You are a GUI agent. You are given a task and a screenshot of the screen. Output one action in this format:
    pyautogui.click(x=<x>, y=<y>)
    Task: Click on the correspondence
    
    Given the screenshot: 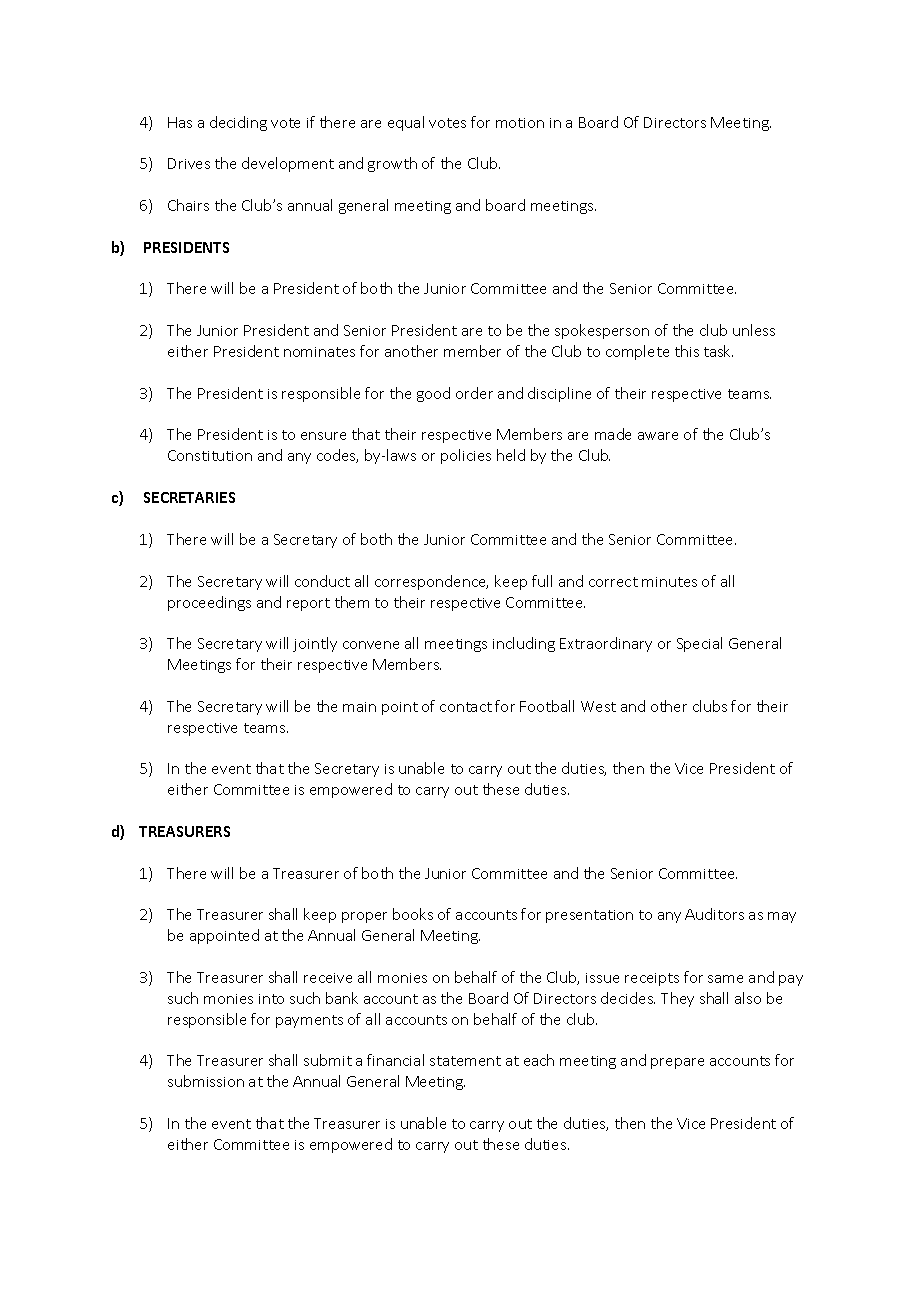 What is the action you would take?
    pyautogui.click(x=431, y=582)
